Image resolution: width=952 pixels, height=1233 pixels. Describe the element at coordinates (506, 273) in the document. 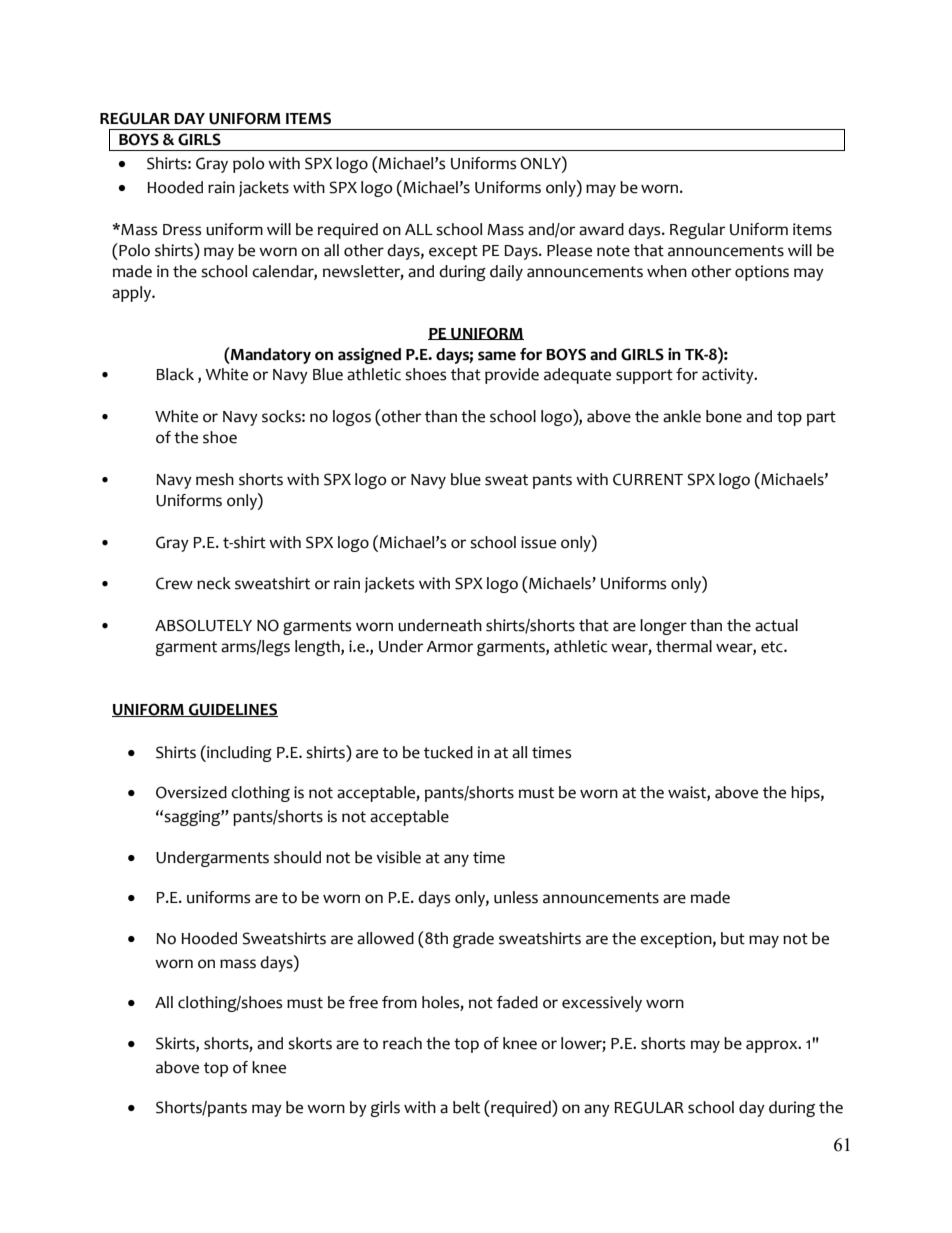

I see `daily` at that location.
